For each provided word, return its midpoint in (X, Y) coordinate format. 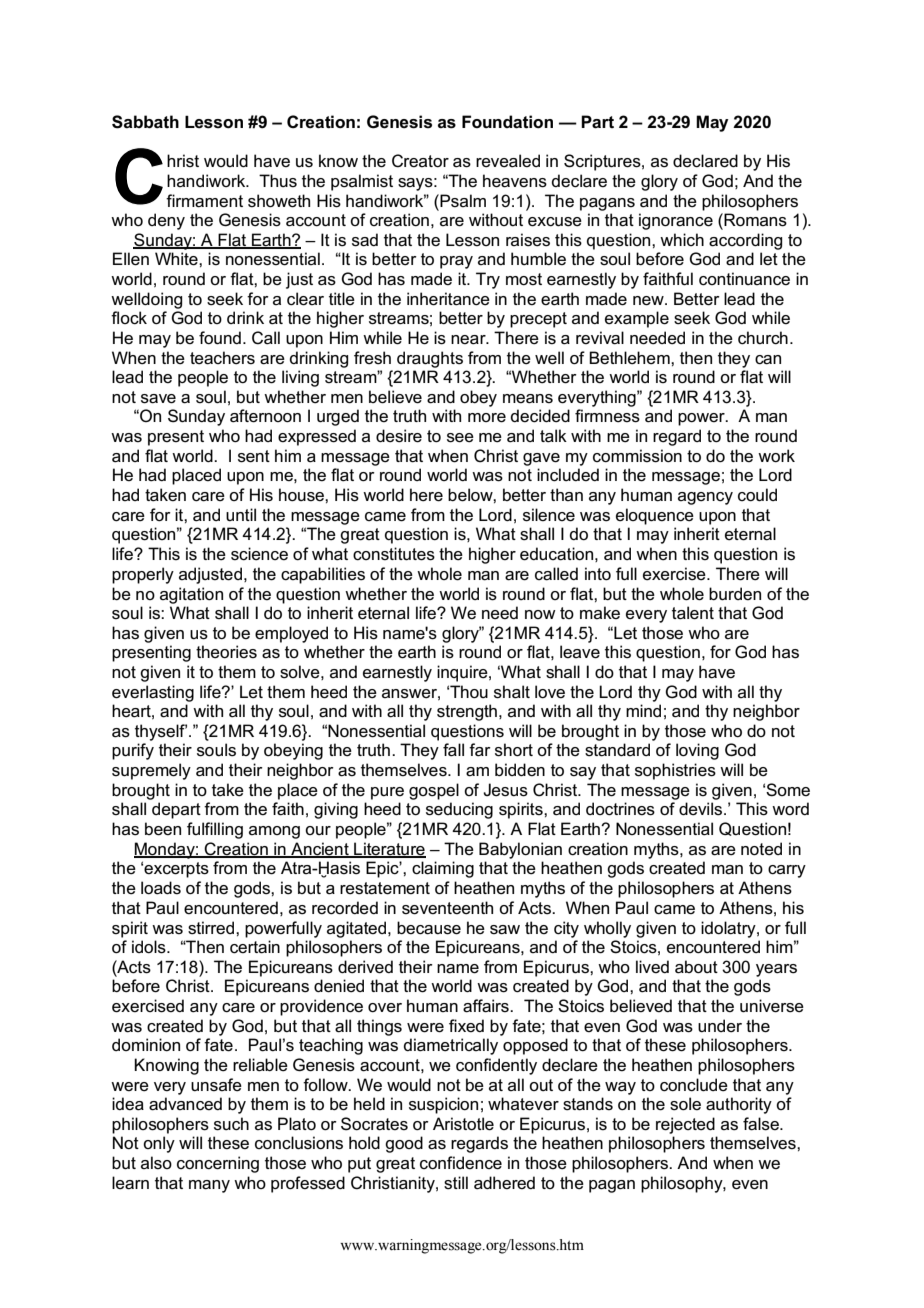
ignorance (676, 221)
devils (700, 809)
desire (399, 436)
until (241, 514)
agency (705, 498)
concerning (218, 1164)
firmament (204, 201)
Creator (420, 161)
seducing (459, 810)
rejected (685, 1125)
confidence (461, 1163)
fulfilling (215, 830)
